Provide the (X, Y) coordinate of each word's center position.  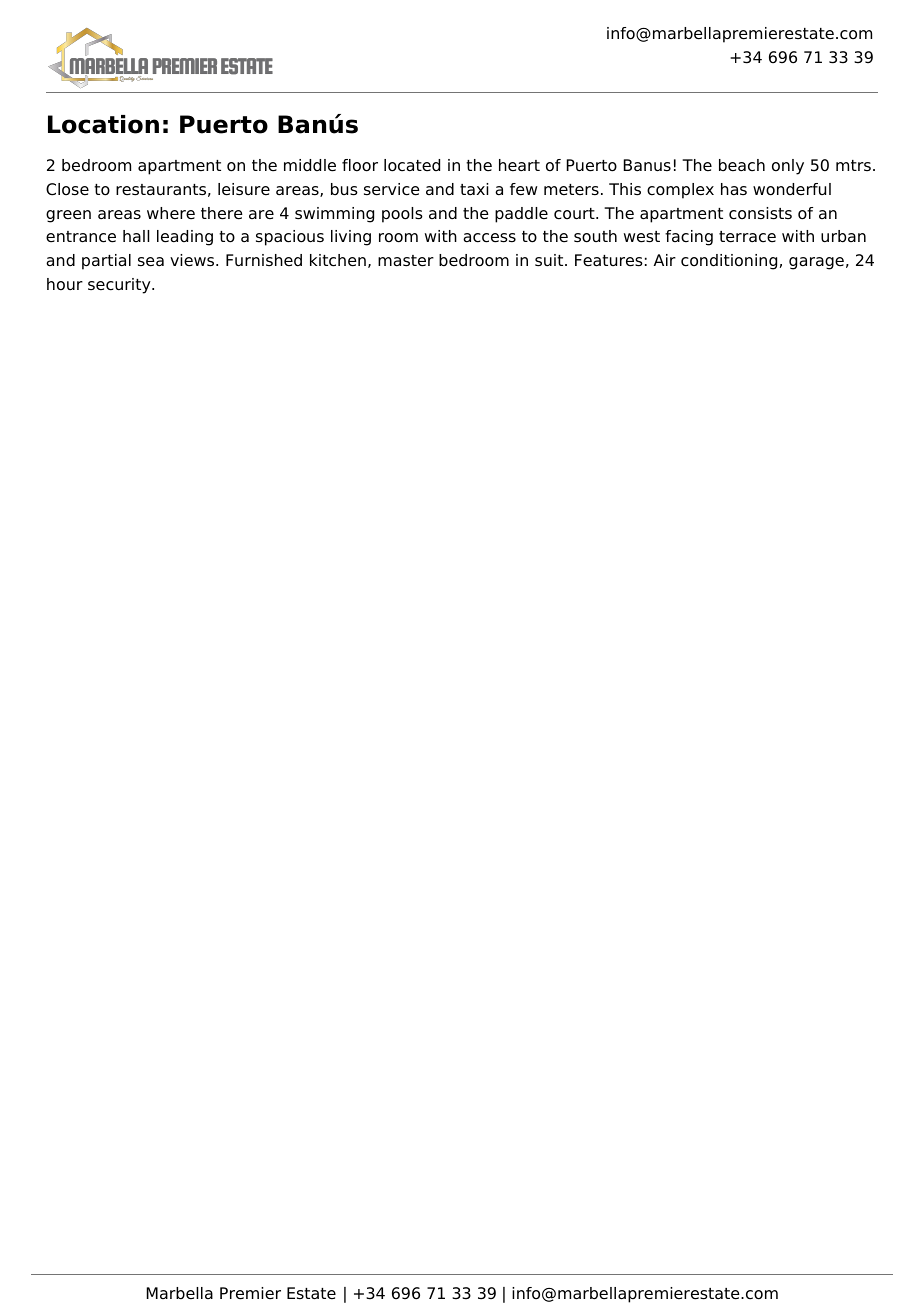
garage (816, 263)
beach (742, 165)
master (406, 261)
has (734, 189)
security (120, 286)
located (412, 165)
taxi (474, 189)
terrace (747, 237)
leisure (244, 189)
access (489, 238)
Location (103, 124)
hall (136, 236)
